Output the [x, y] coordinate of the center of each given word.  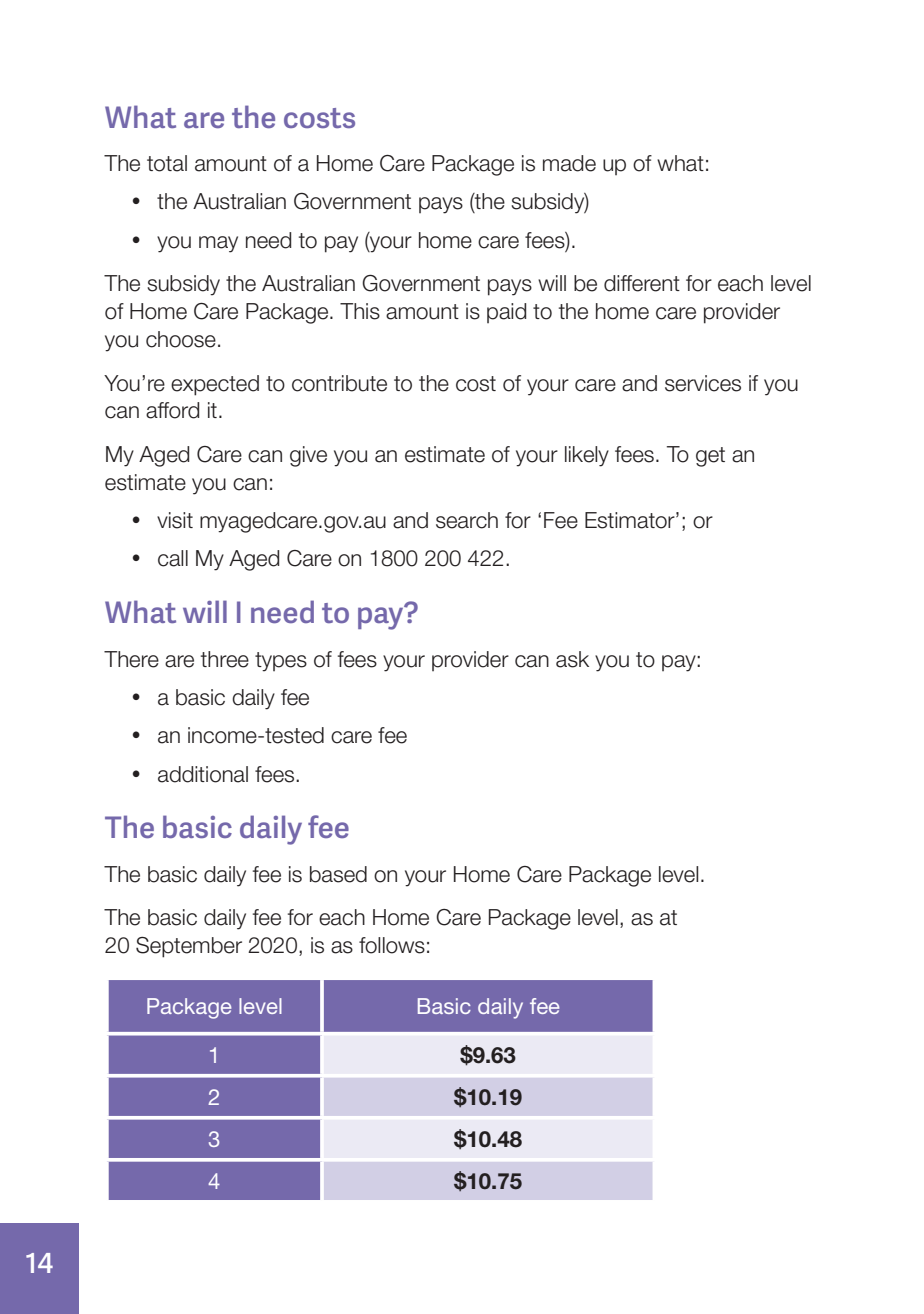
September [189, 947]
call [173, 558]
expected [215, 385]
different [642, 283]
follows [392, 945]
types [281, 662]
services [703, 383]
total [167, 163]
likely [587, 456]
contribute [339, 383]
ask [572, 659]
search [467, 520]
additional [203, 774]
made [569, 163]
